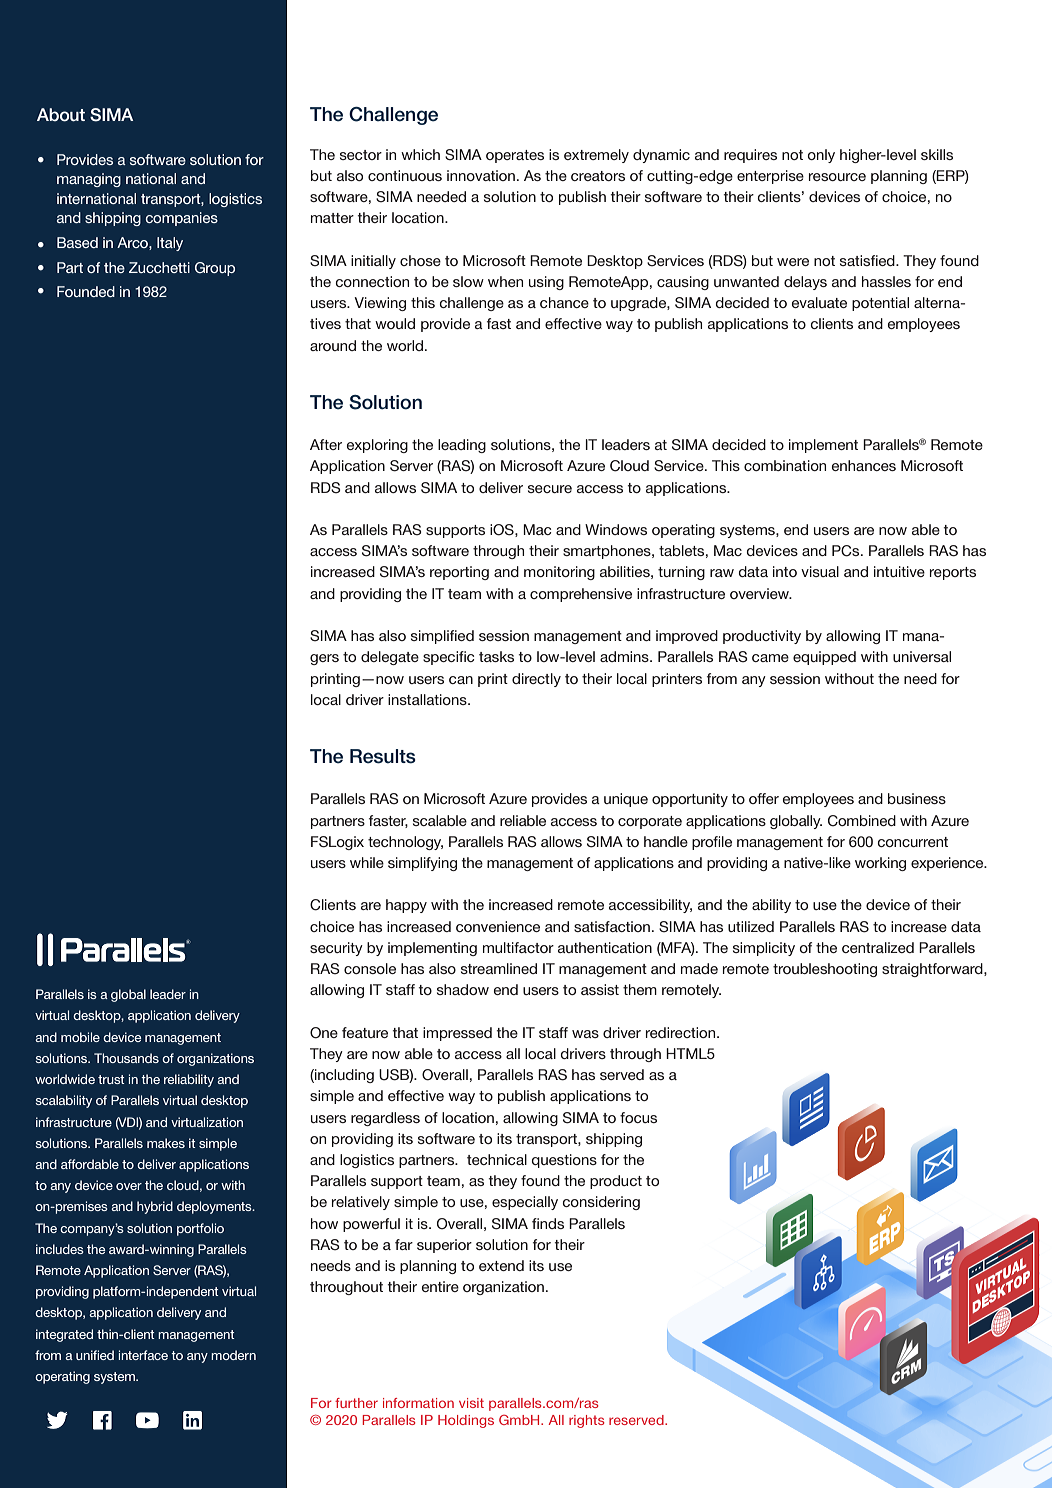  I want to click on equipped, so click(824, 658).
